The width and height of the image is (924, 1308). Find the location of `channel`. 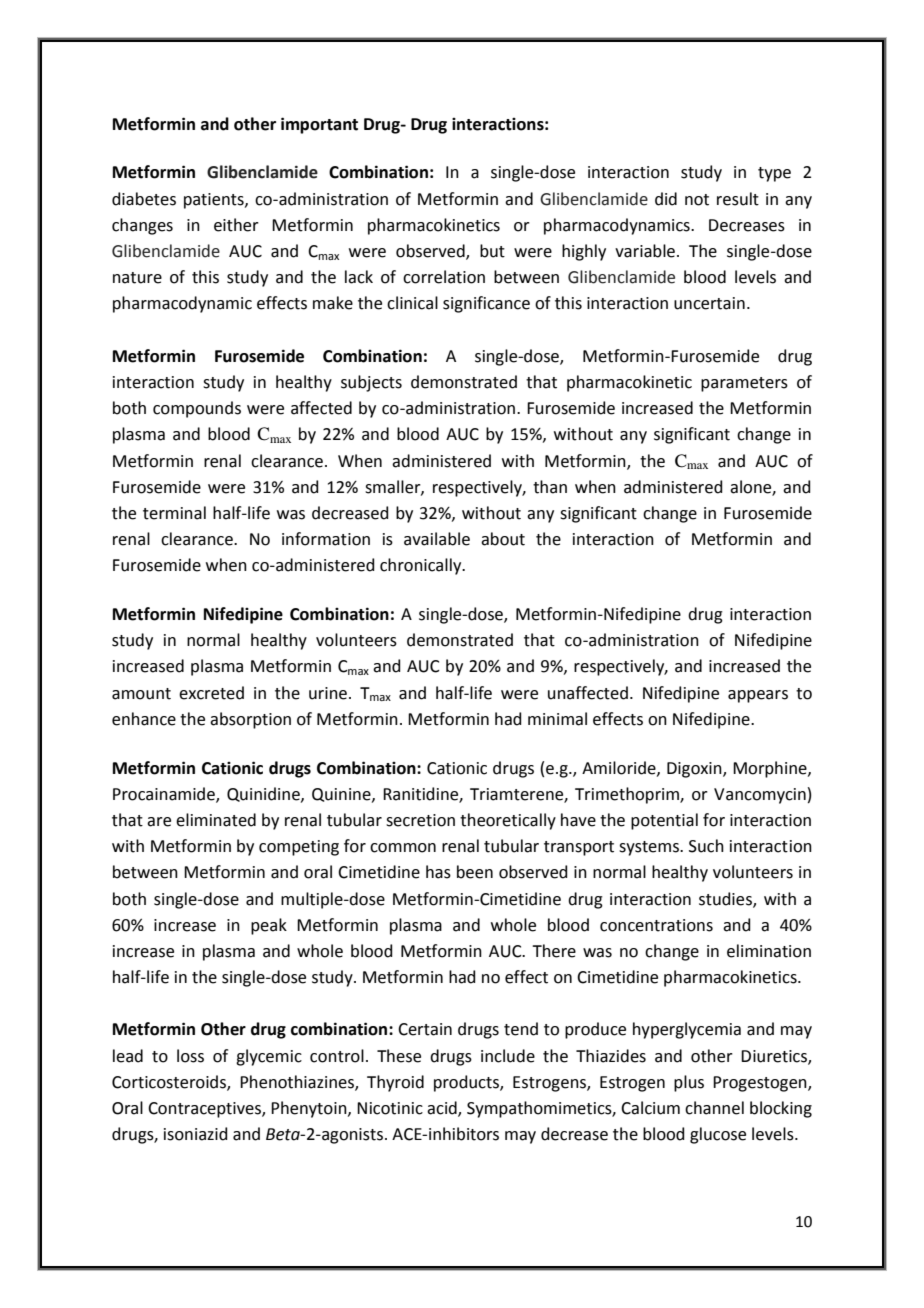

channel is located at coordinates (714, 1108).
